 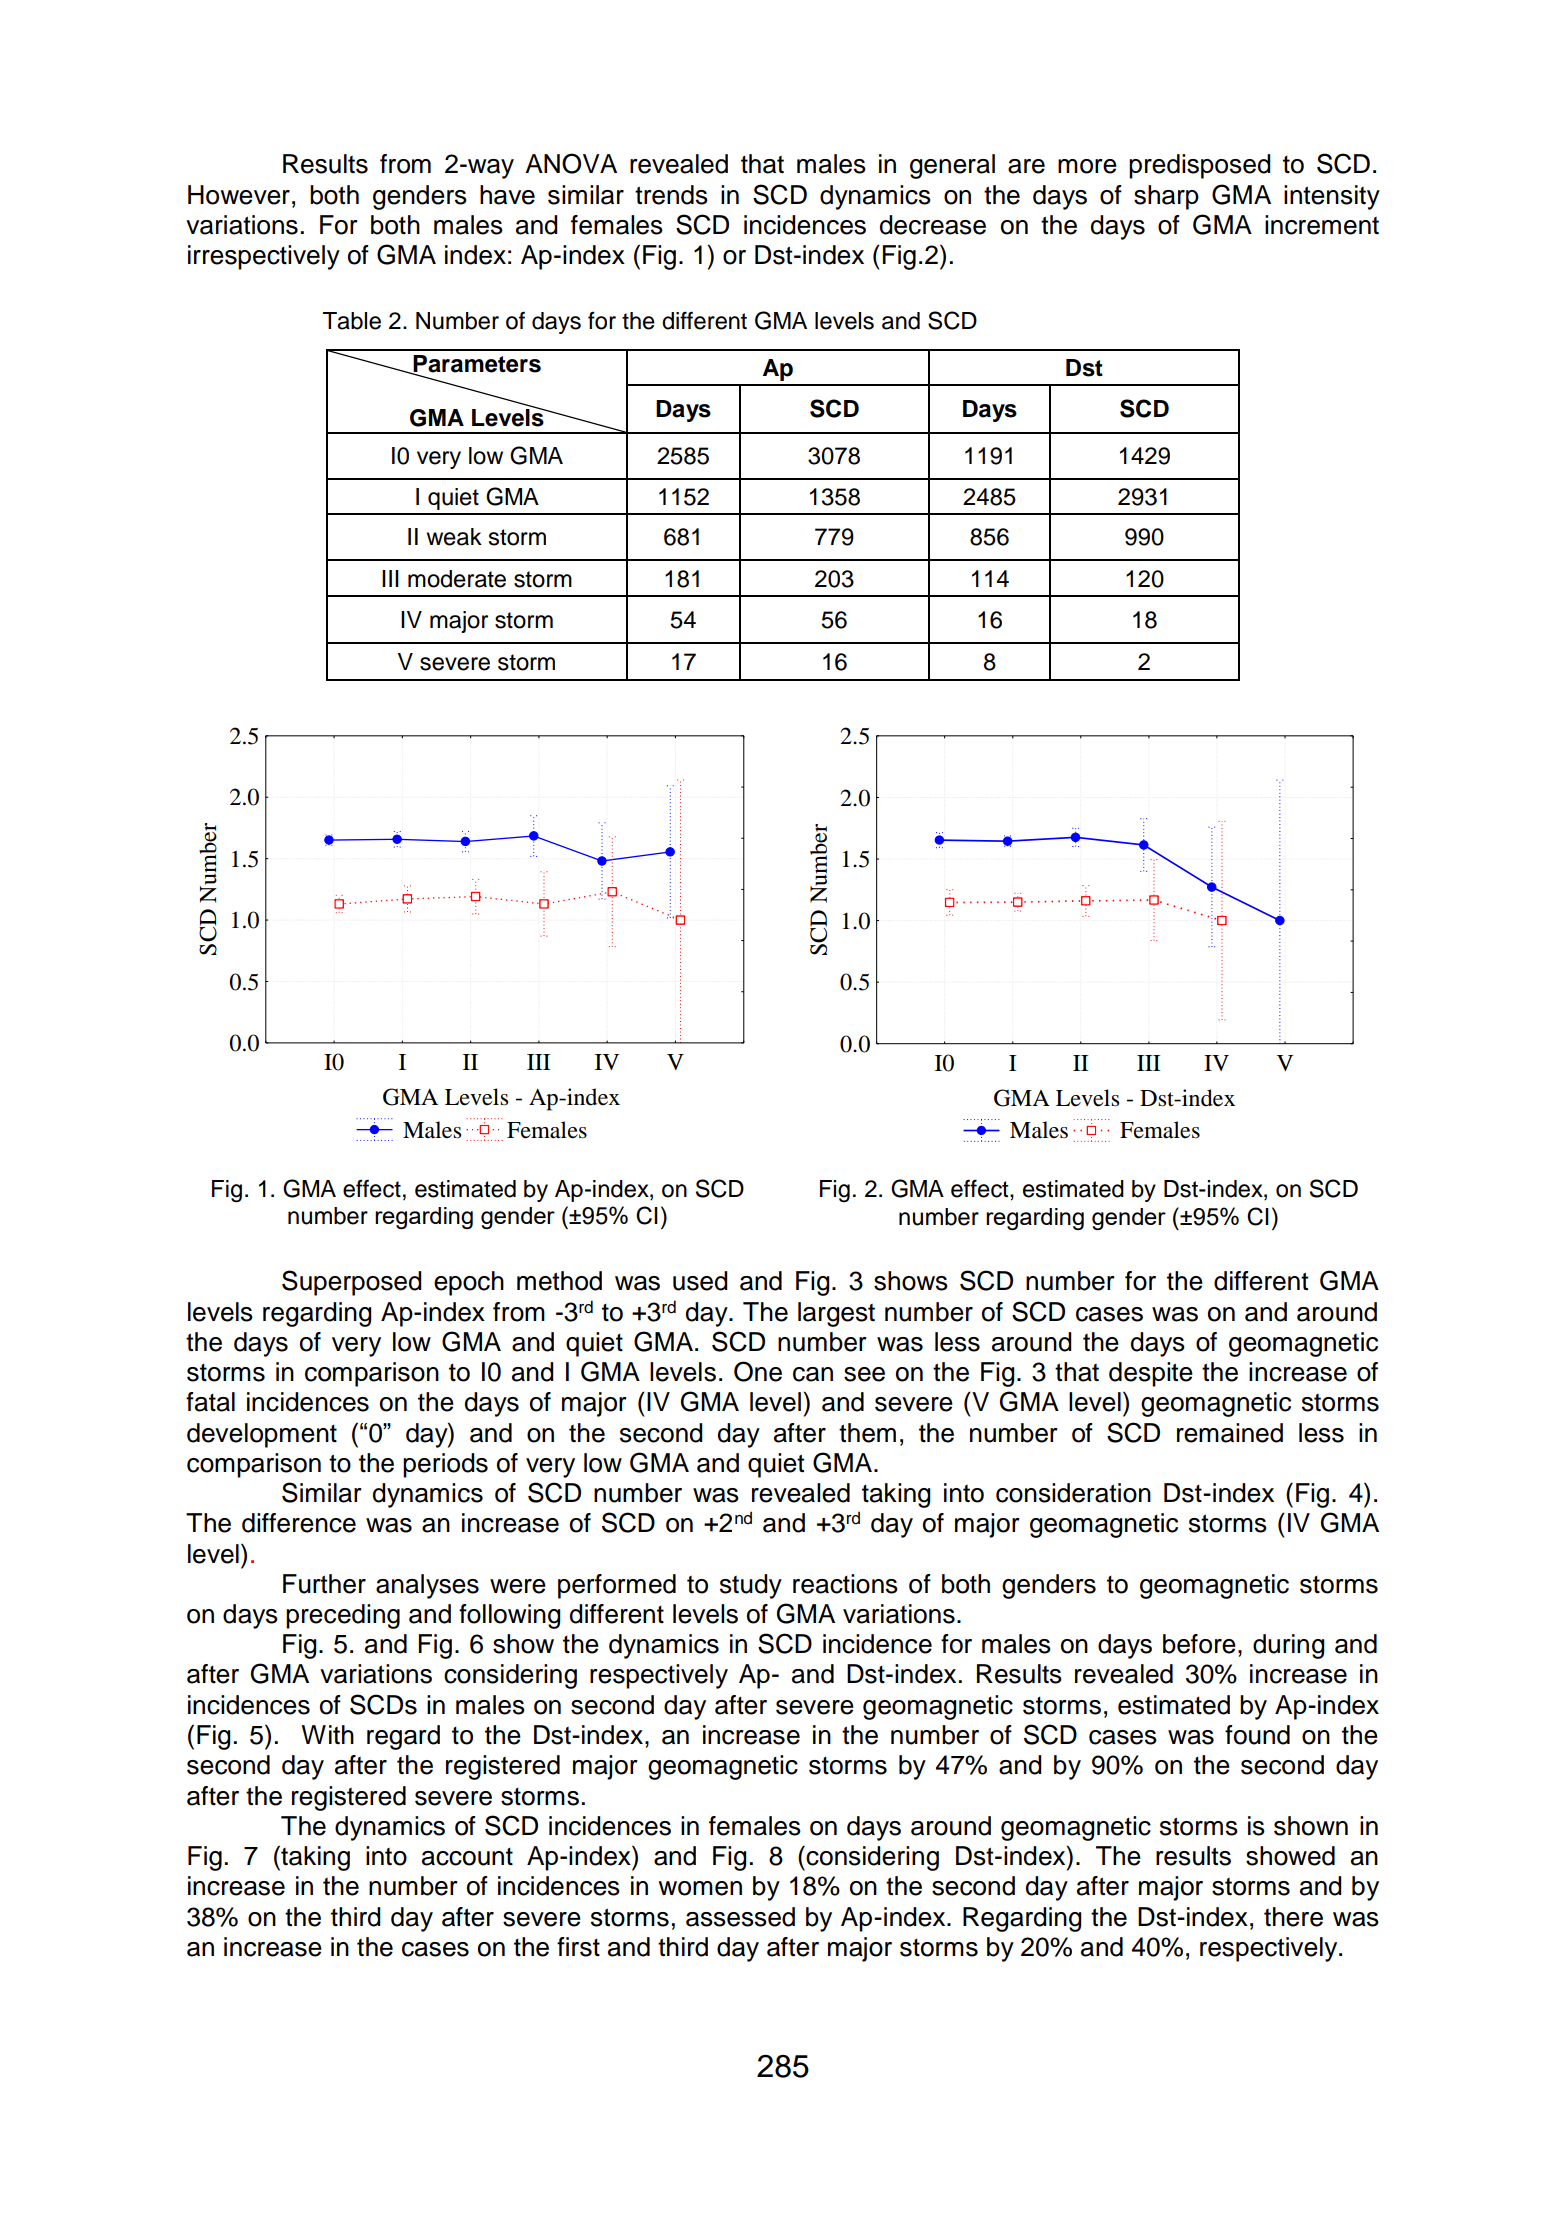 I want to click on Superposed, so click(x=352, y=1283).
